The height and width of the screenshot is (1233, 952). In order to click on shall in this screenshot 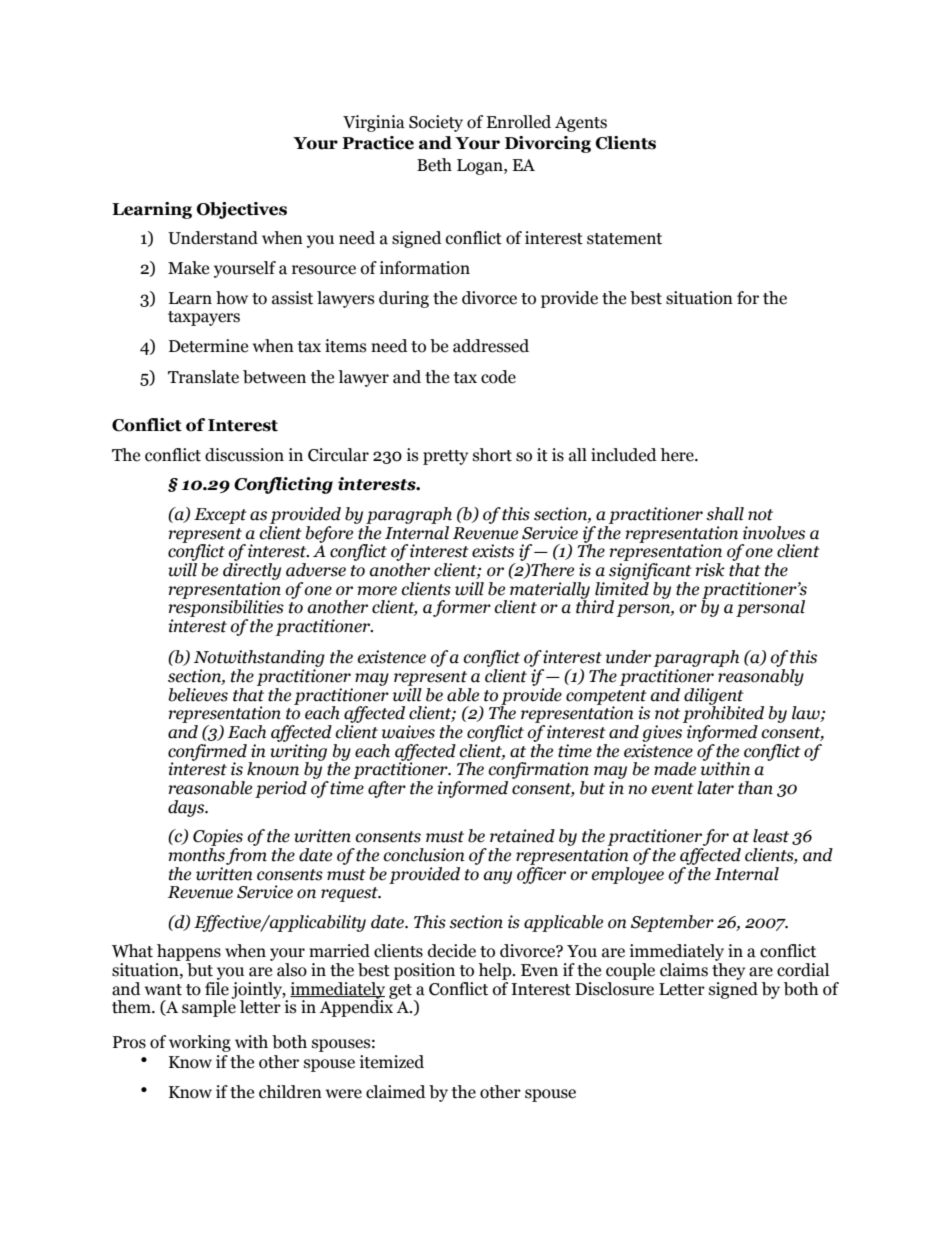, I will do `click(725, 514)`.
